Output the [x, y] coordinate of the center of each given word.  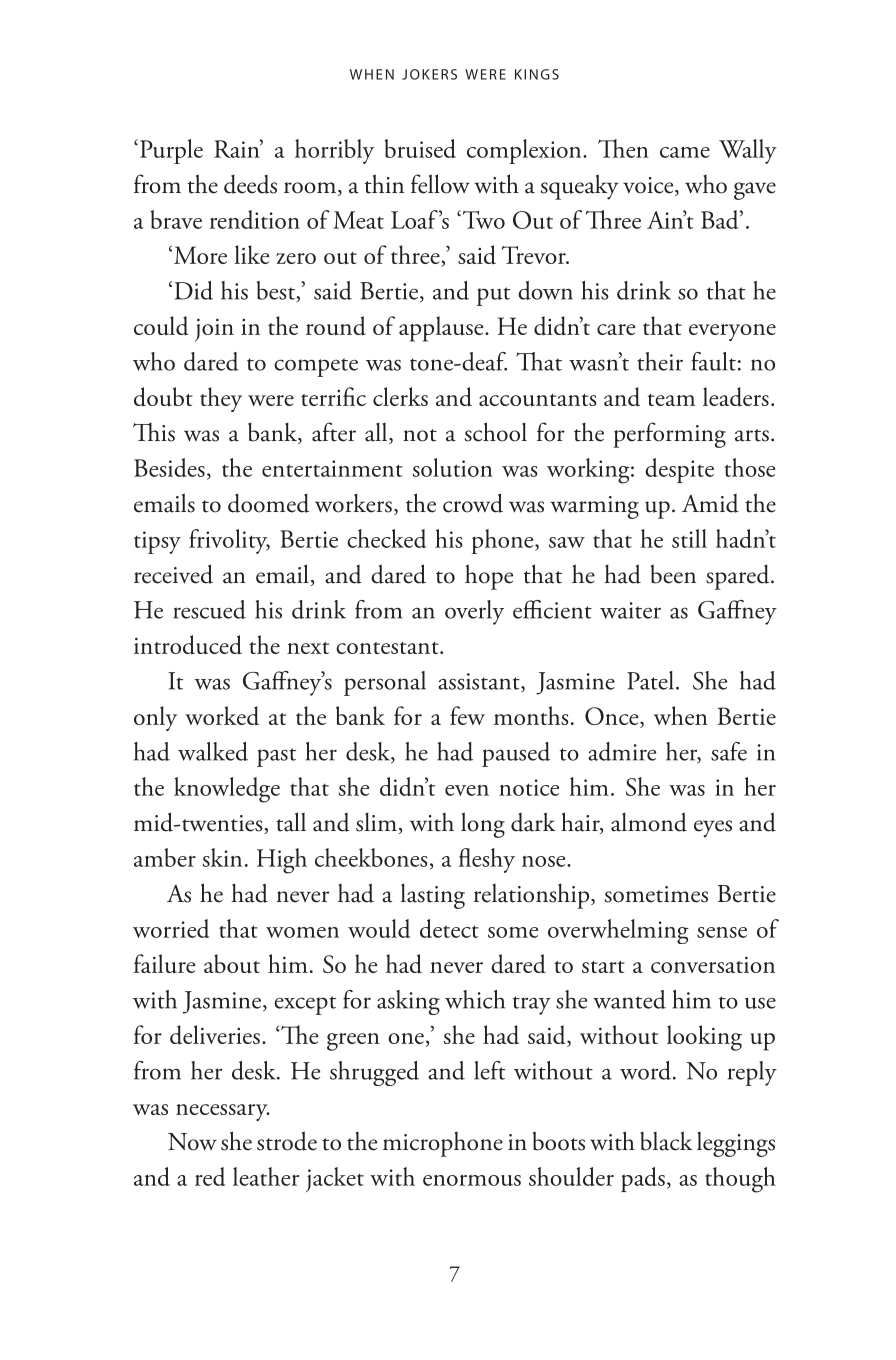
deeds [250, 184]
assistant [480, 682]
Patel [650, 680]
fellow [440, 184]
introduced [188, 645]
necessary [223, 1112]
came [685, 152]
